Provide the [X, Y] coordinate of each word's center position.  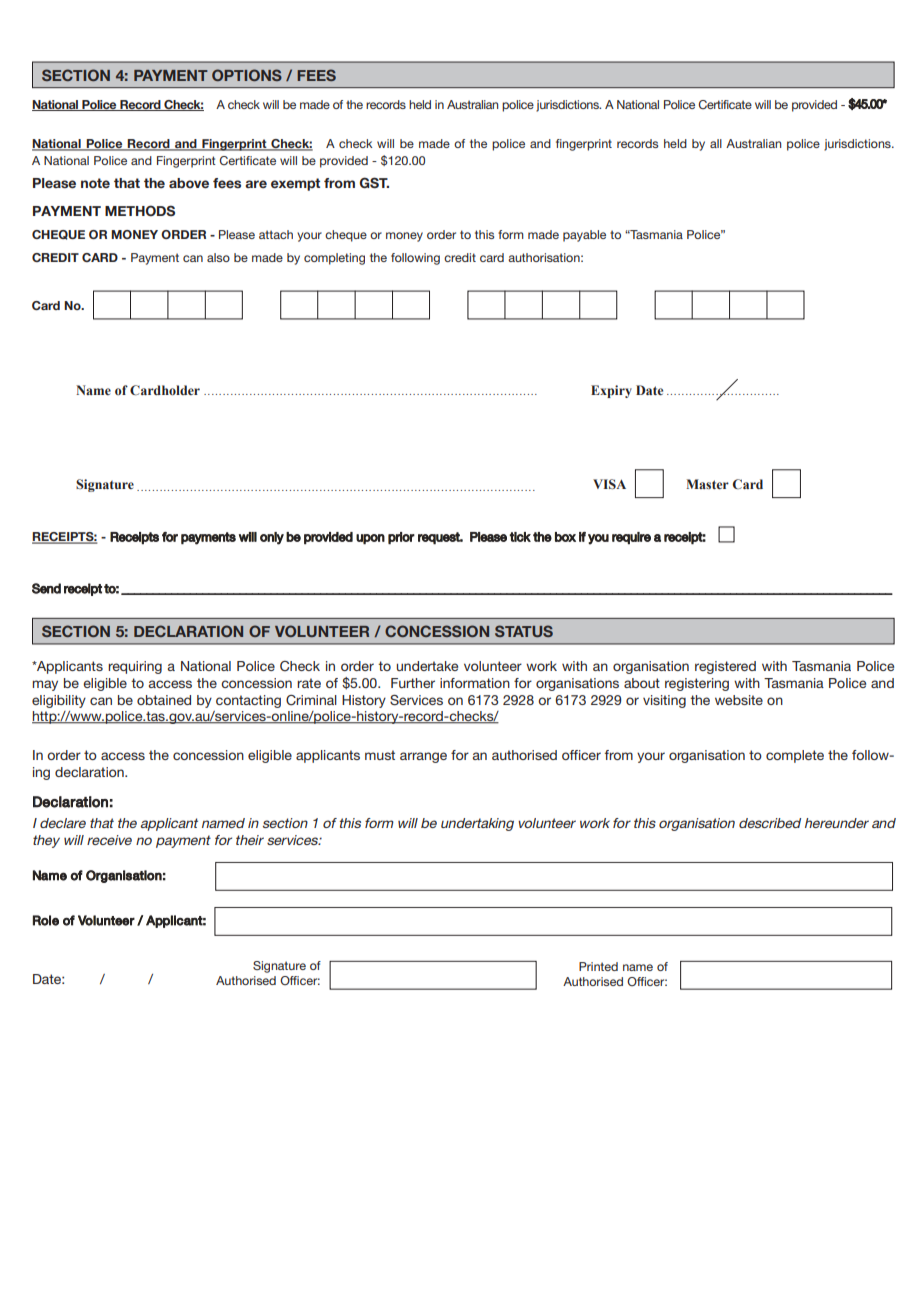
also [218, 257]
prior [401, 538]
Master [707, 484]
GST [374, 182]
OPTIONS [247, 75]
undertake [427, 666]
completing [334, 259]
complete [795, 756]
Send [46, 588]
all [716, 143]
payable [584, 236]
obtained [164, 700]
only [272, 538]
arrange [423, 757]
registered [725, 667]
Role [46, 920]
